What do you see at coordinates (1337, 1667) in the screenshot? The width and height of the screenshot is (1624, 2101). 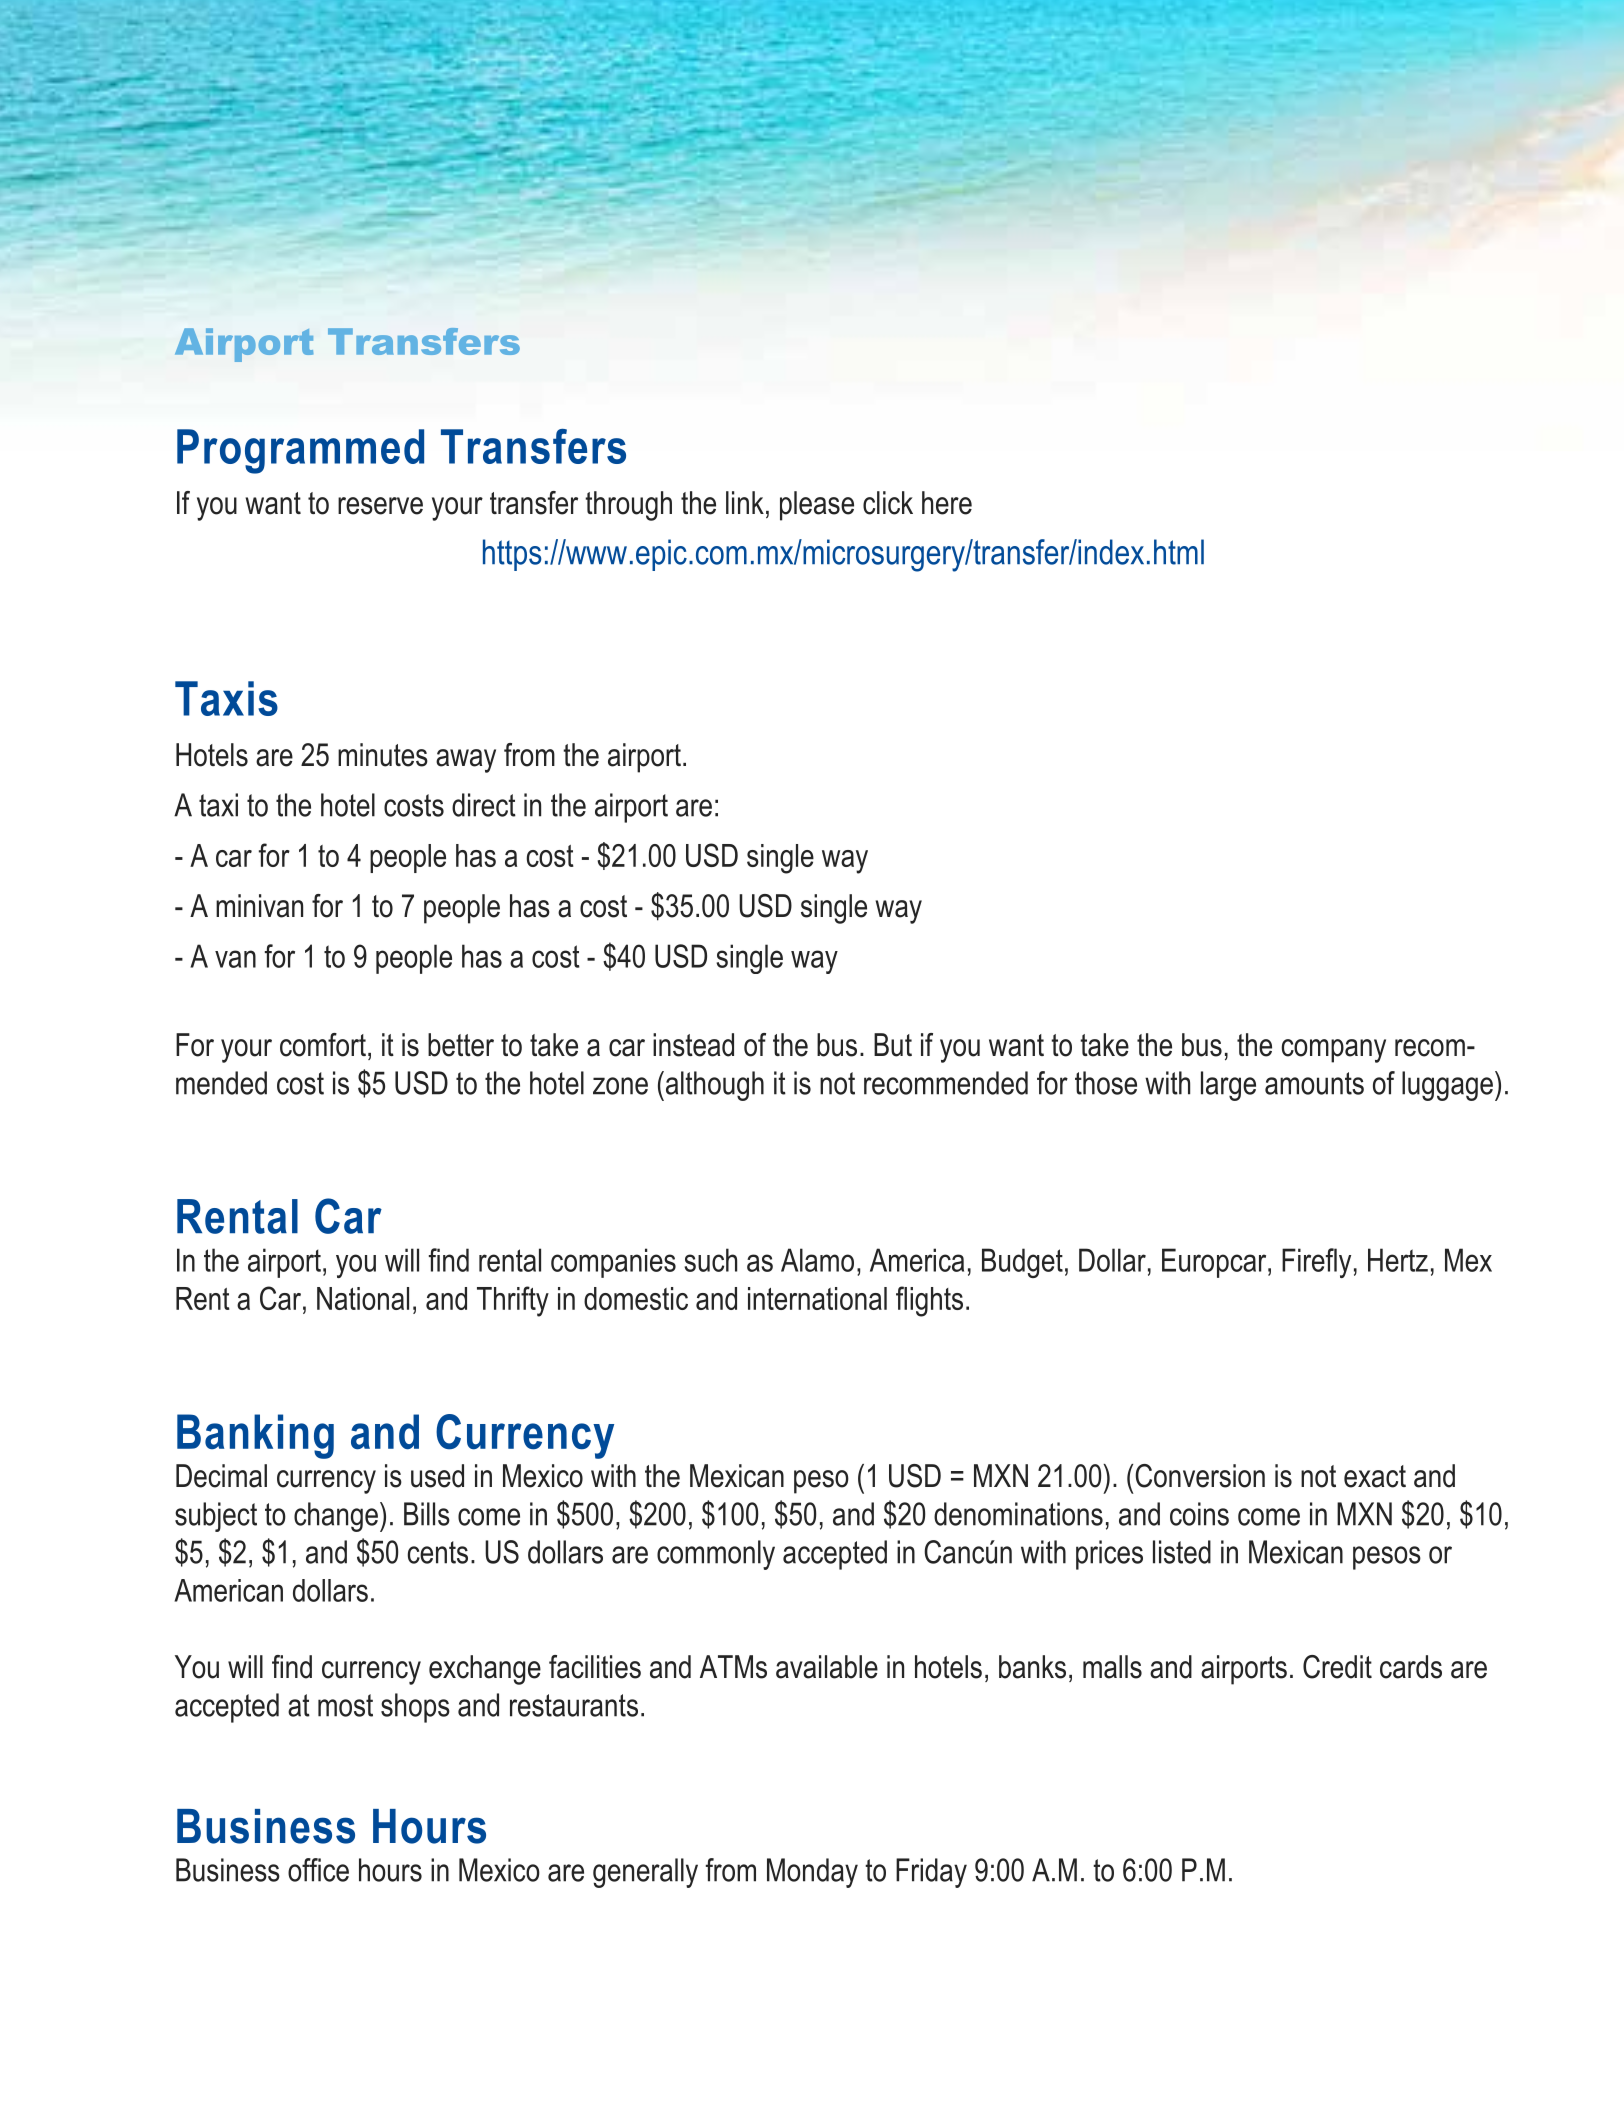 I see `Credit` at bounding box center [1337, 1667].
